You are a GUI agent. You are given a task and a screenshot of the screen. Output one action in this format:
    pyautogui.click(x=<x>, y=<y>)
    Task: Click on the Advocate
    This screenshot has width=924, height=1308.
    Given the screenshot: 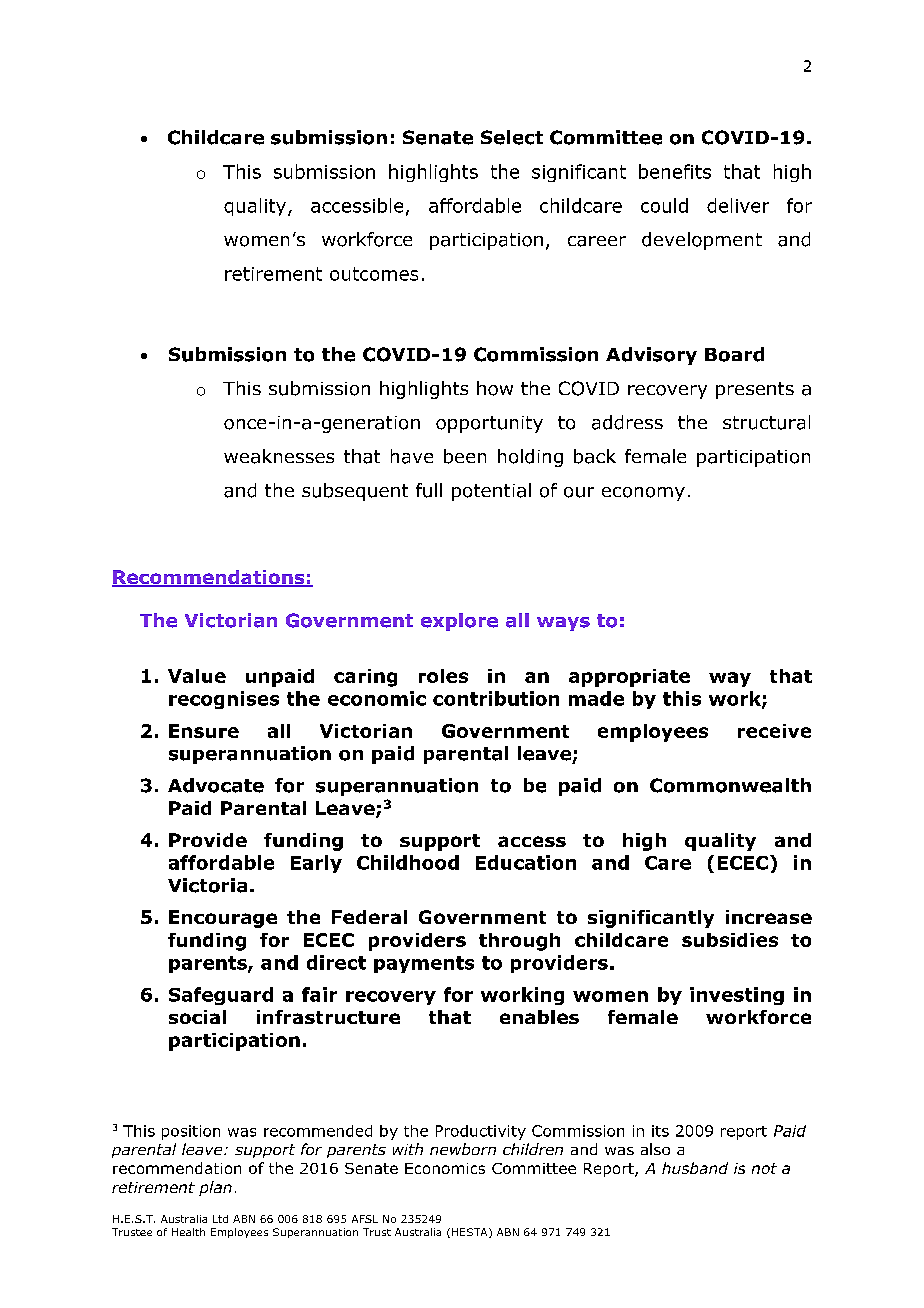 What is the action you would take?
    pyautogui.click(x=216, y=785)
